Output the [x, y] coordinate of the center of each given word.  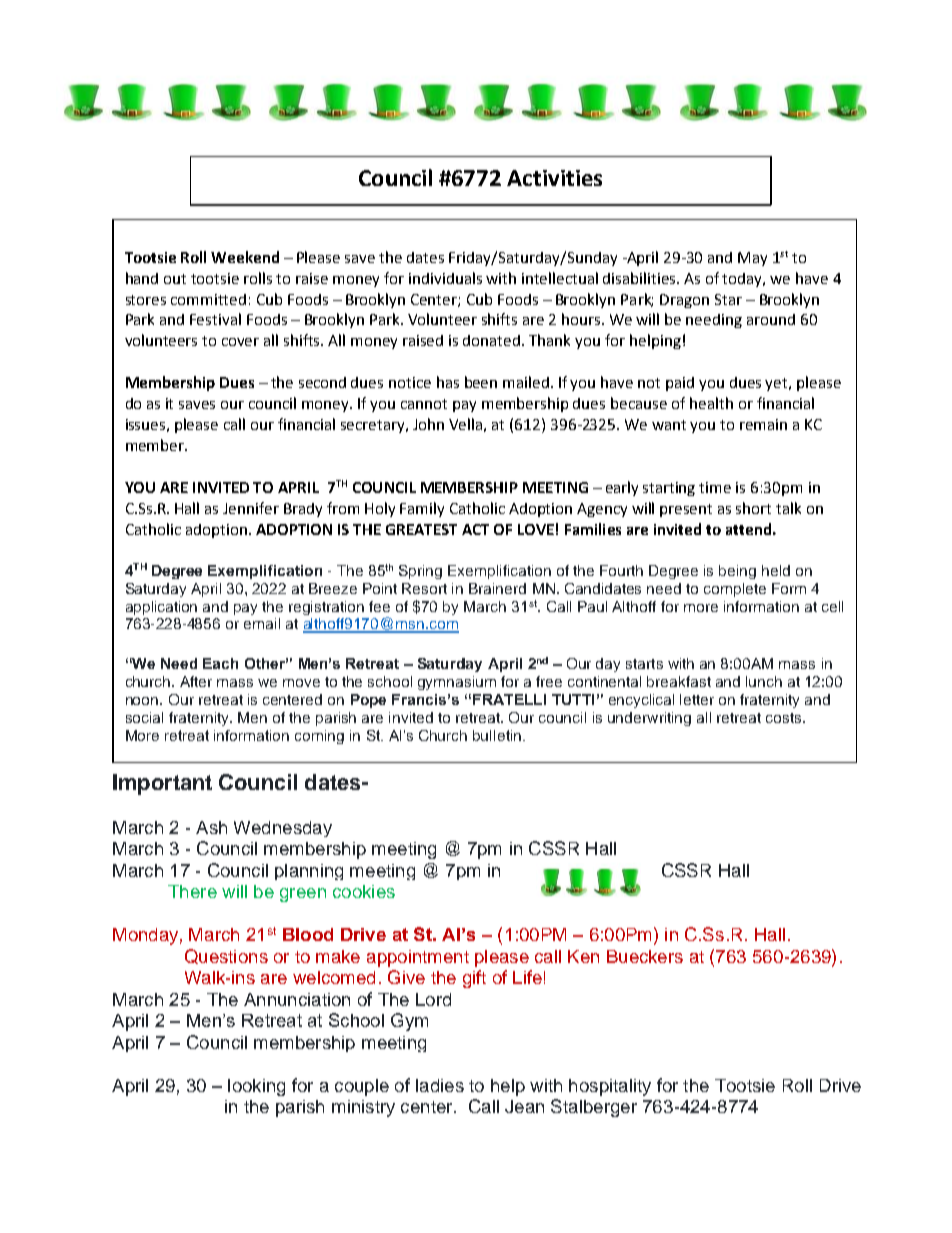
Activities [554, 178]
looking [256, 1087]
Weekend [245, 257]
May [752, 259]
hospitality [610, 1087]
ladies [440, 1085]
